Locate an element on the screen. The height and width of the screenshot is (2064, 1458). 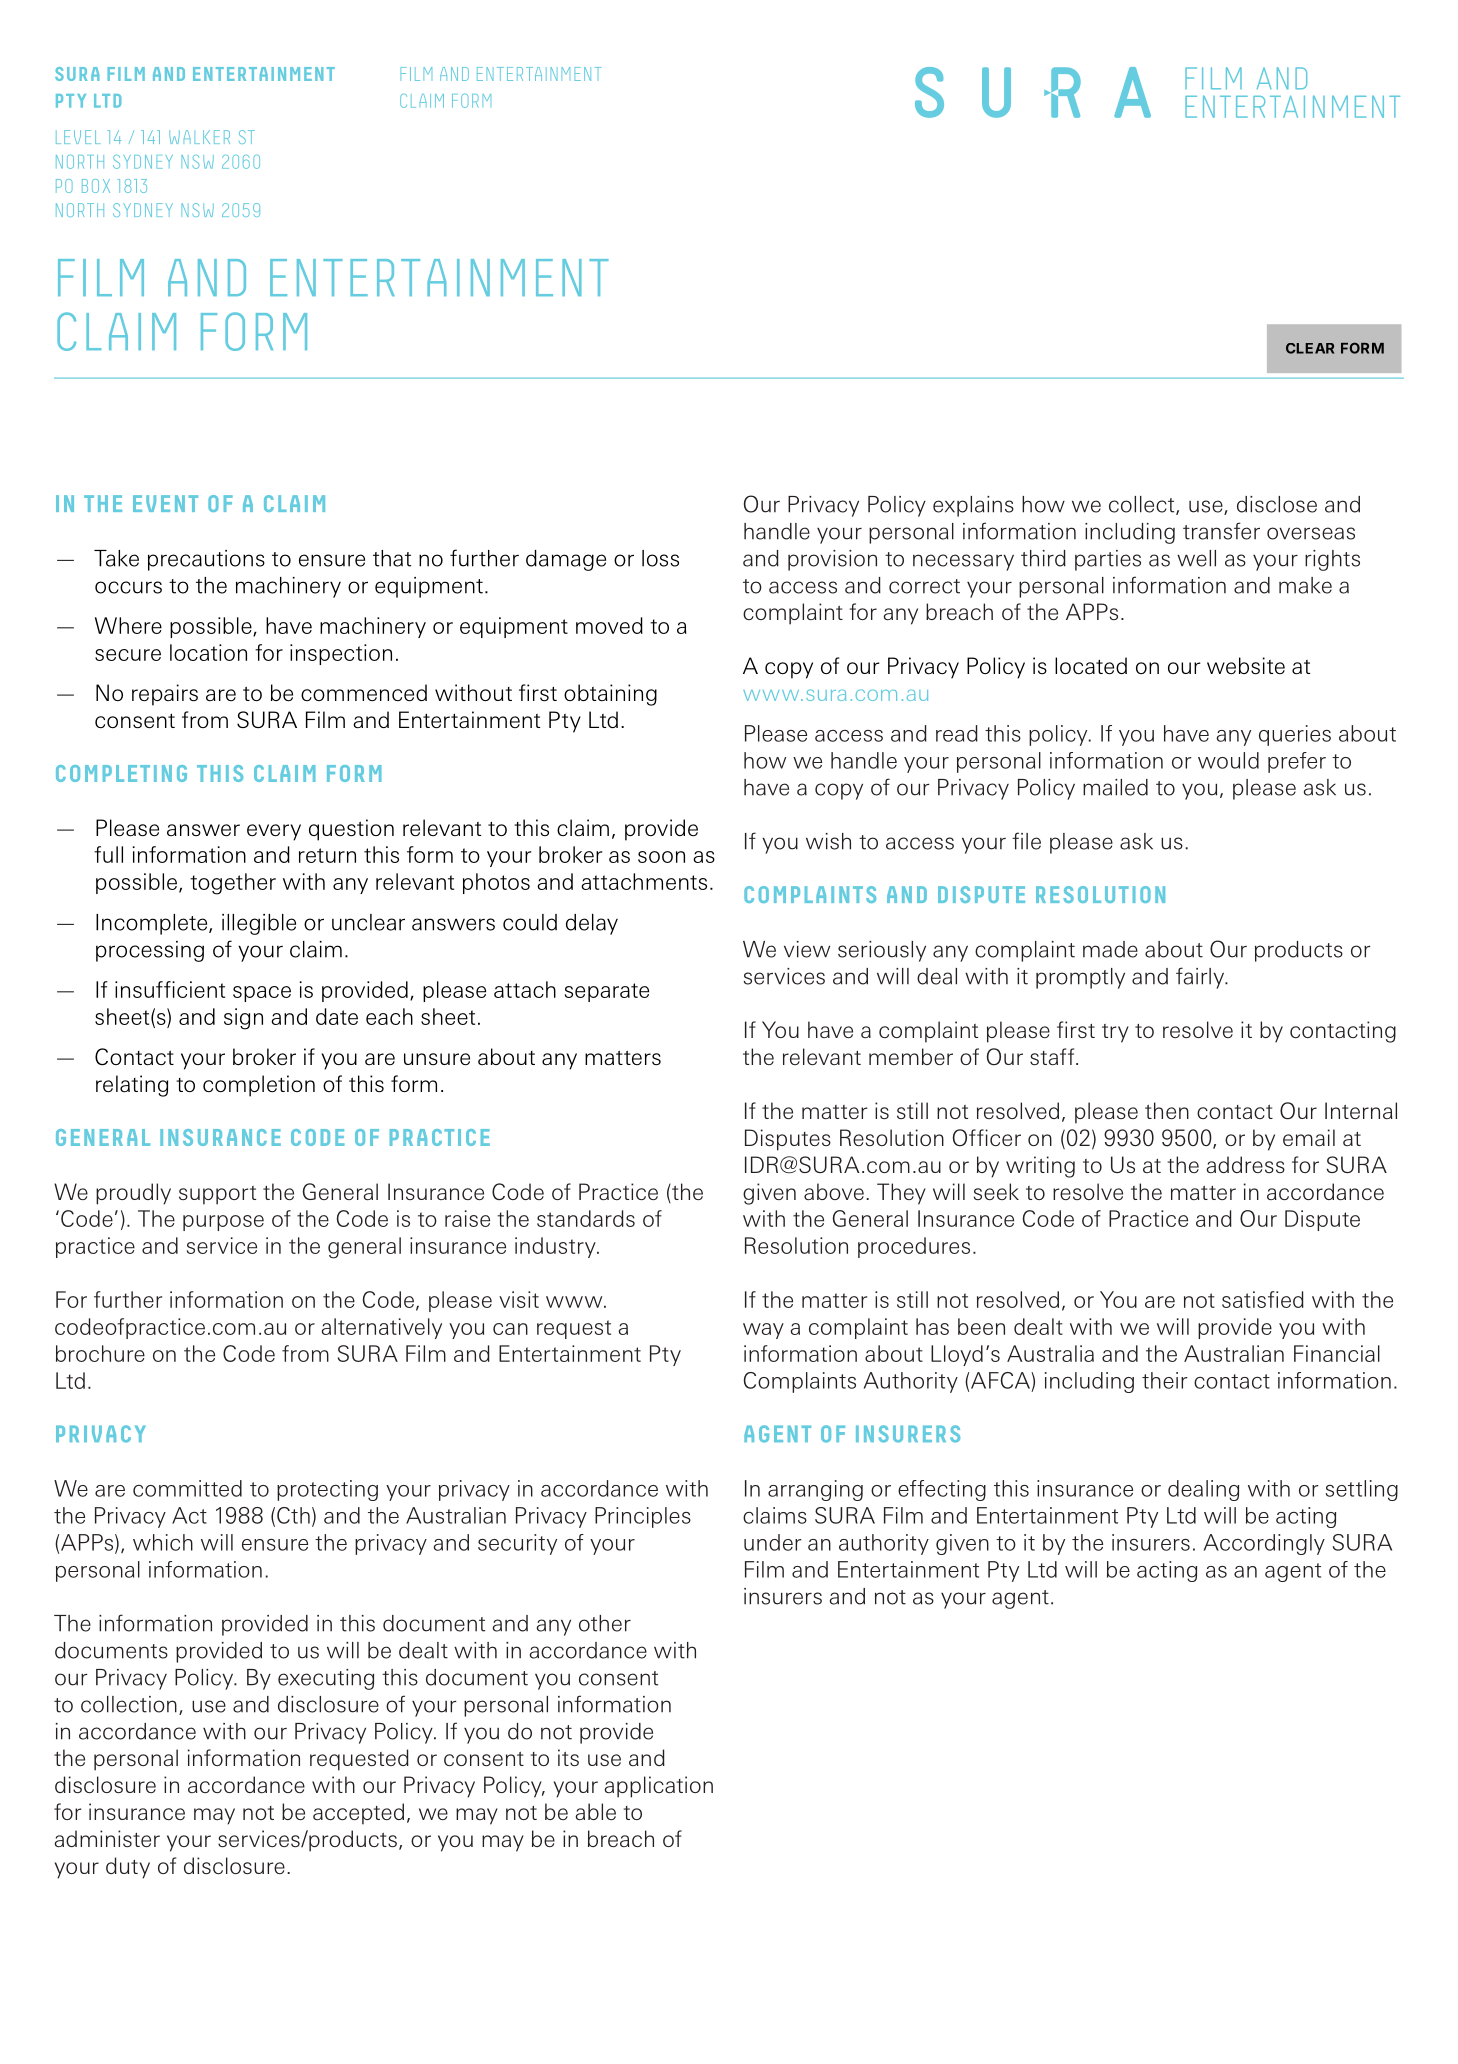
separate is located at coordinates (607, 992).
